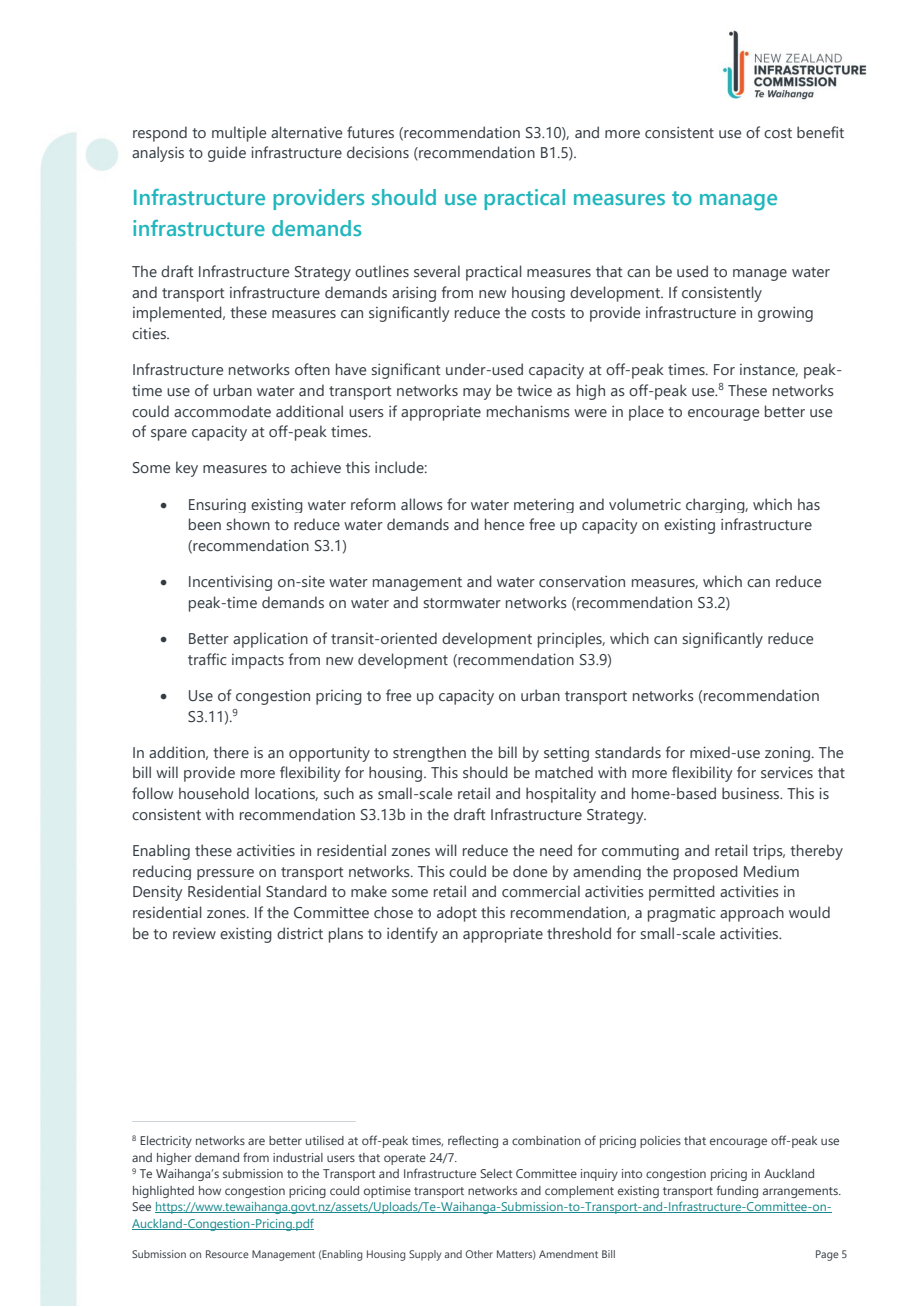 The height and width of the document is (1308, 924). Describe the element at coordinates (227, 1254) in the document. I see `Resource` at that location.
